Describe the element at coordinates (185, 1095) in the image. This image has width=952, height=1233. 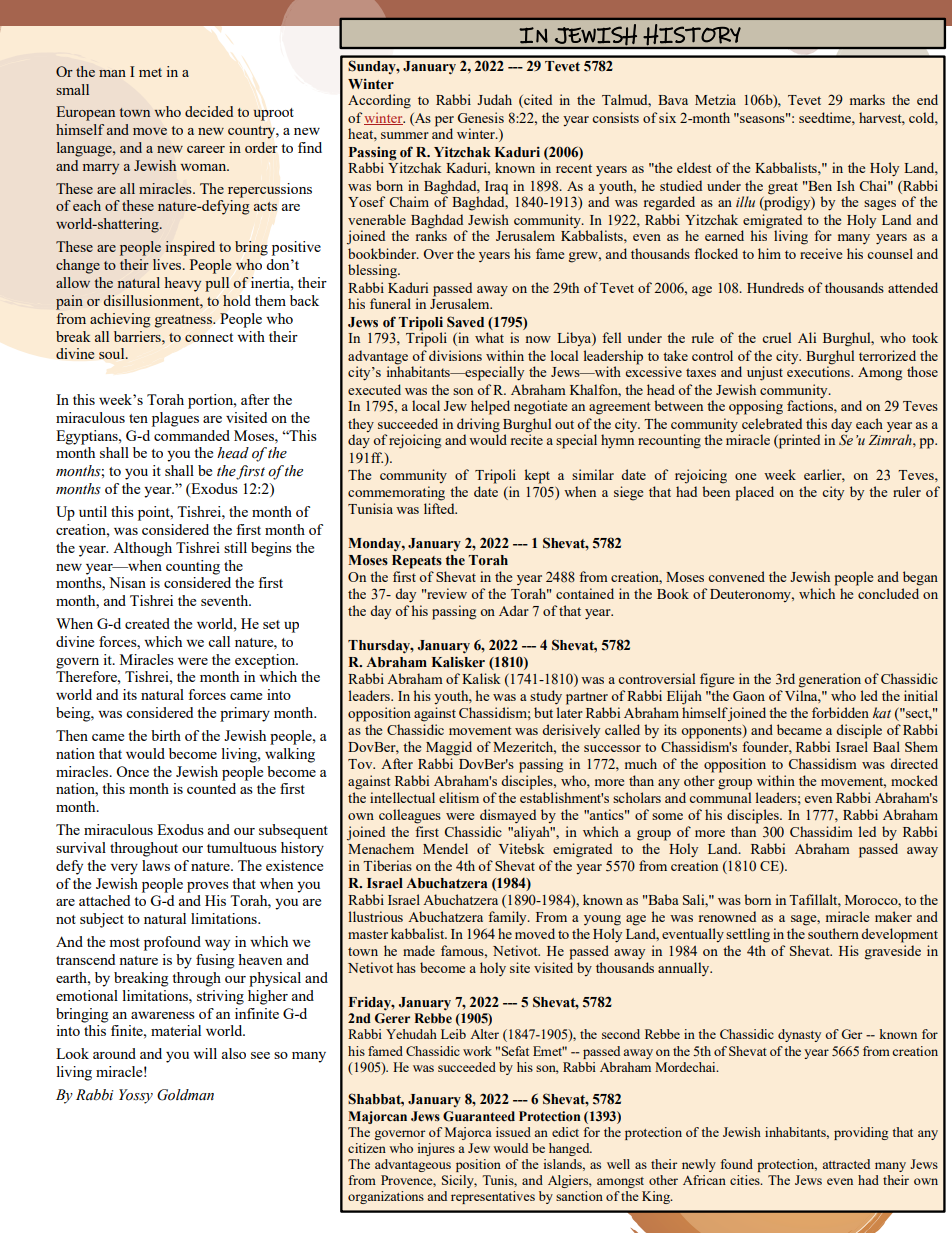
I see `Goldman` at that location.
